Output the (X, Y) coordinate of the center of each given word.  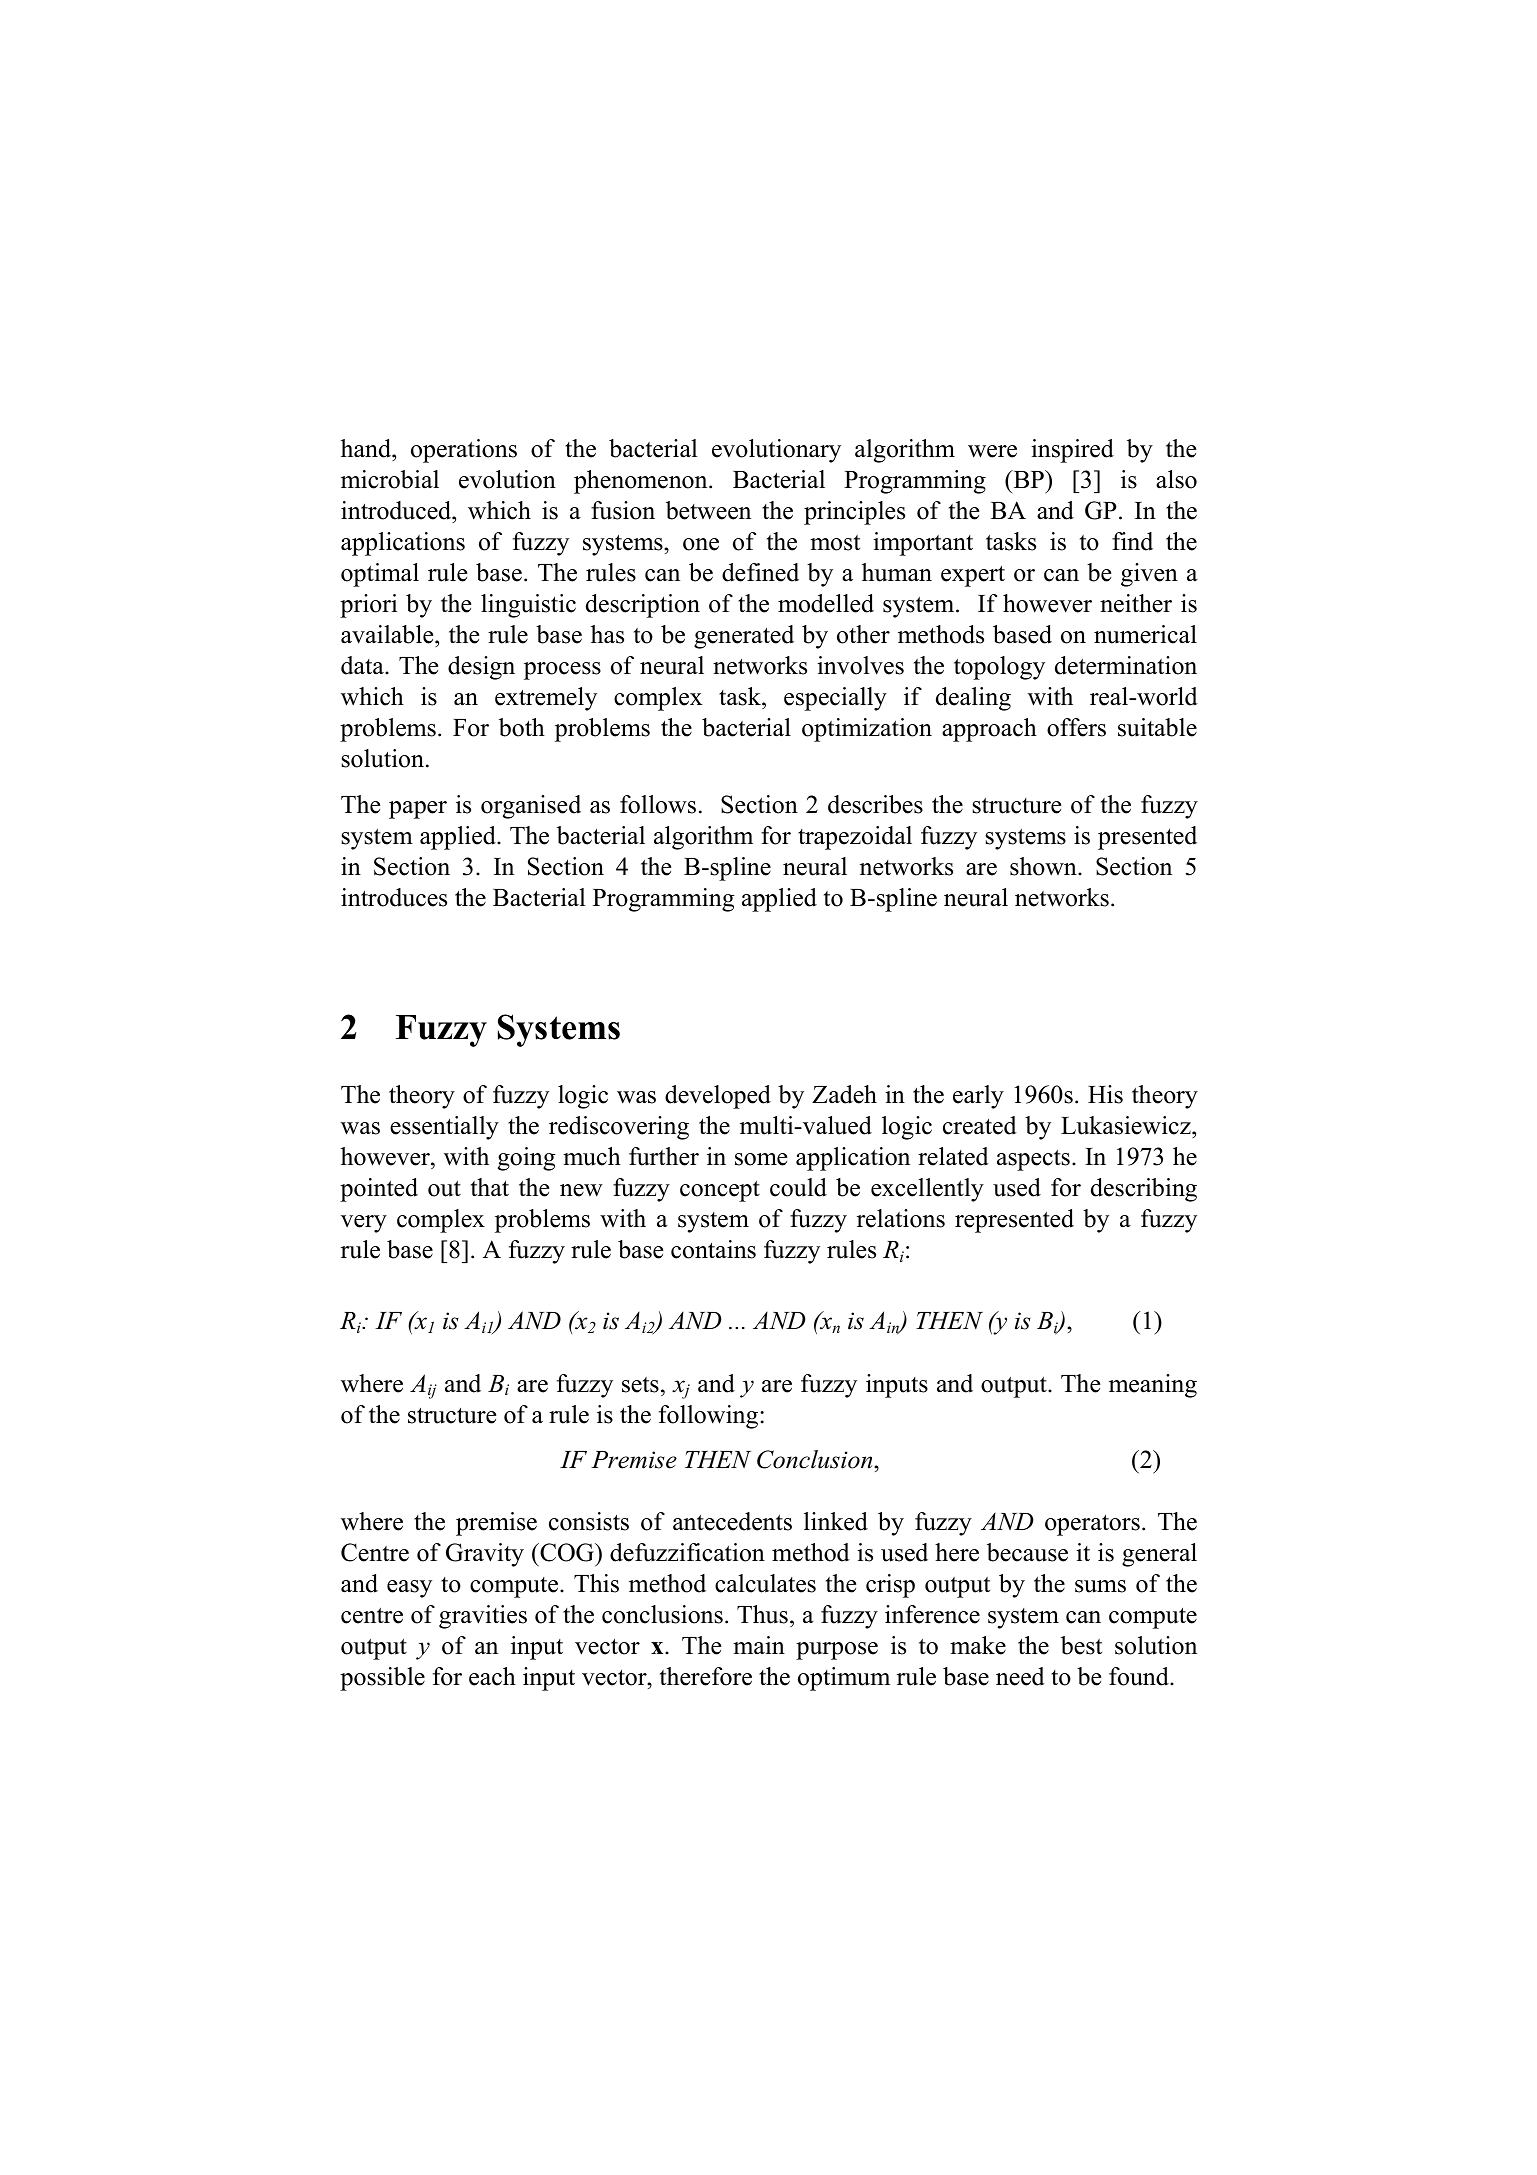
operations (464, 451)
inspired (1072, 451)
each (492, 1676)
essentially (444, 1128)
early (978, 1097)
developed (718, 1097)
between (708, 510)
